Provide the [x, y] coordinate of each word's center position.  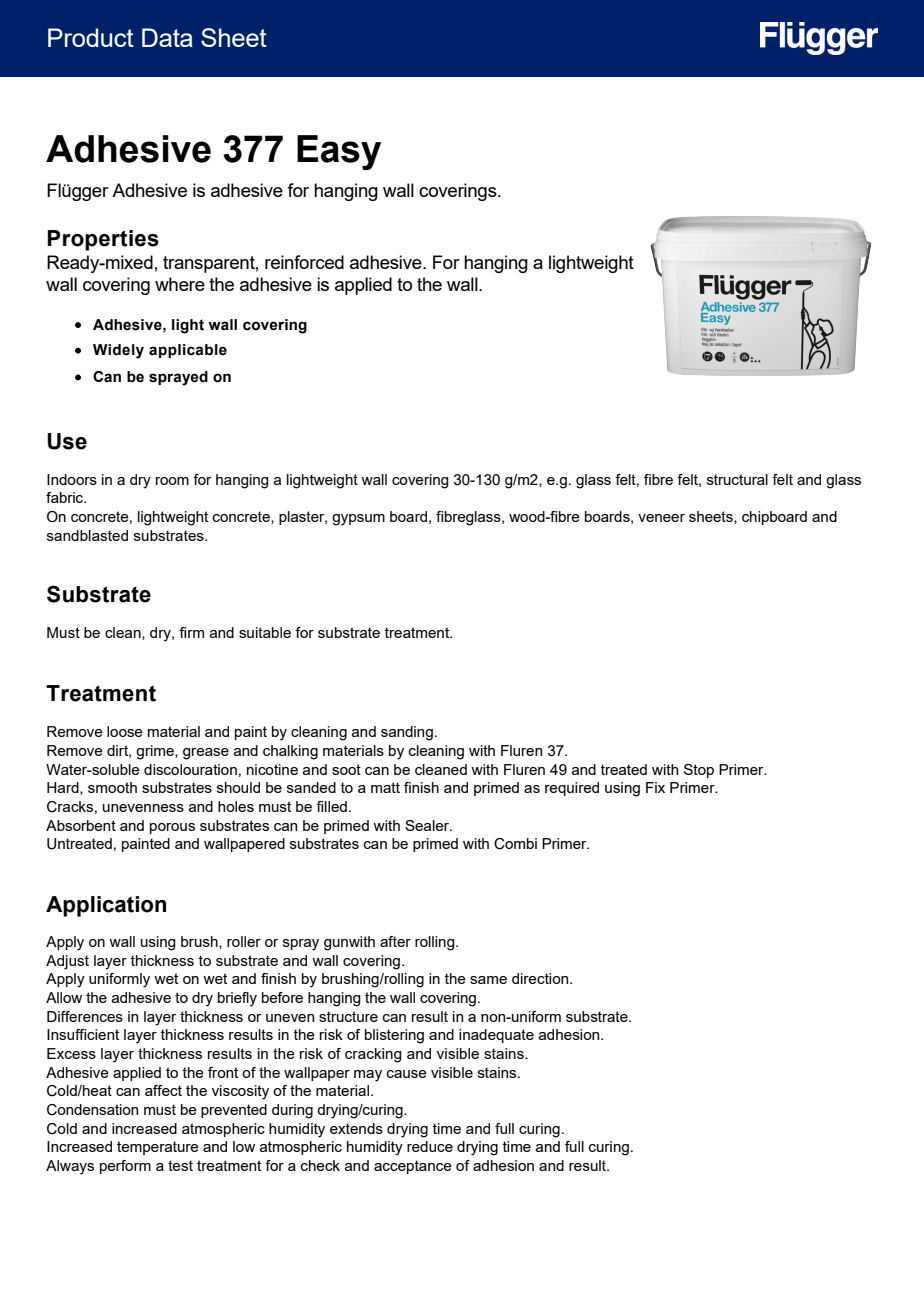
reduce [430, 1146]
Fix [655, 787]
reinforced [304, 262]
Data [167, 37]
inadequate [496, 1036]
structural [737, 479]
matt [385, 787]
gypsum [358, 520]
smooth [112, 787]
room [172, 481]
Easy [339, 152]
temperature [158, 1148]
